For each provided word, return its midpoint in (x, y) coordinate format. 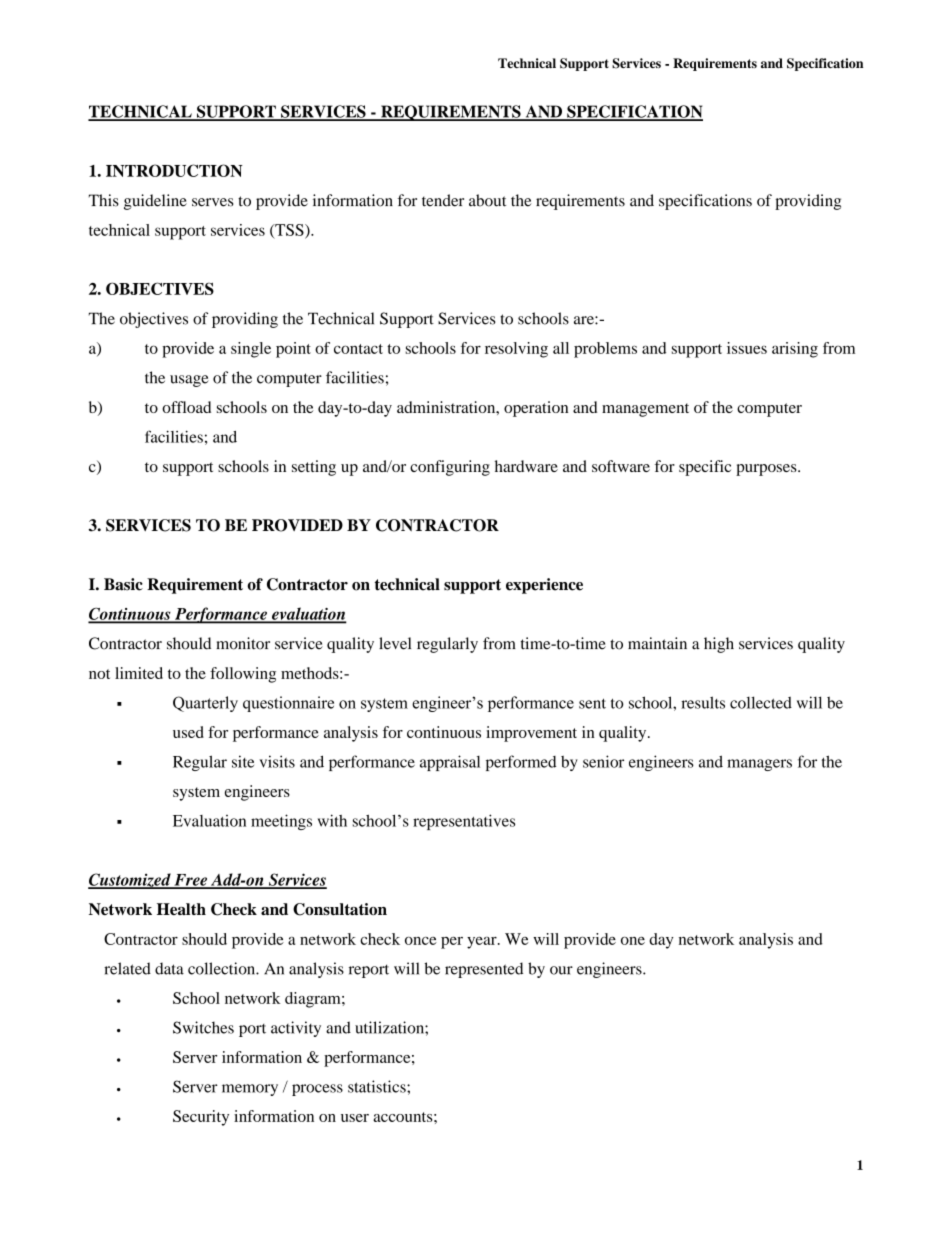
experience (544, 586)
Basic (123, 584)
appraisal (450, 763)
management (645, 410)
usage (189, 381)
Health (181, 909)
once (421, 941)
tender (443, 200)
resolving (516, 350)
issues (747, 348)
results (703, 702)
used (188, 732)
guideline (155, 202)
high (719, 645)
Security (201, 1118)
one (633, 941)
